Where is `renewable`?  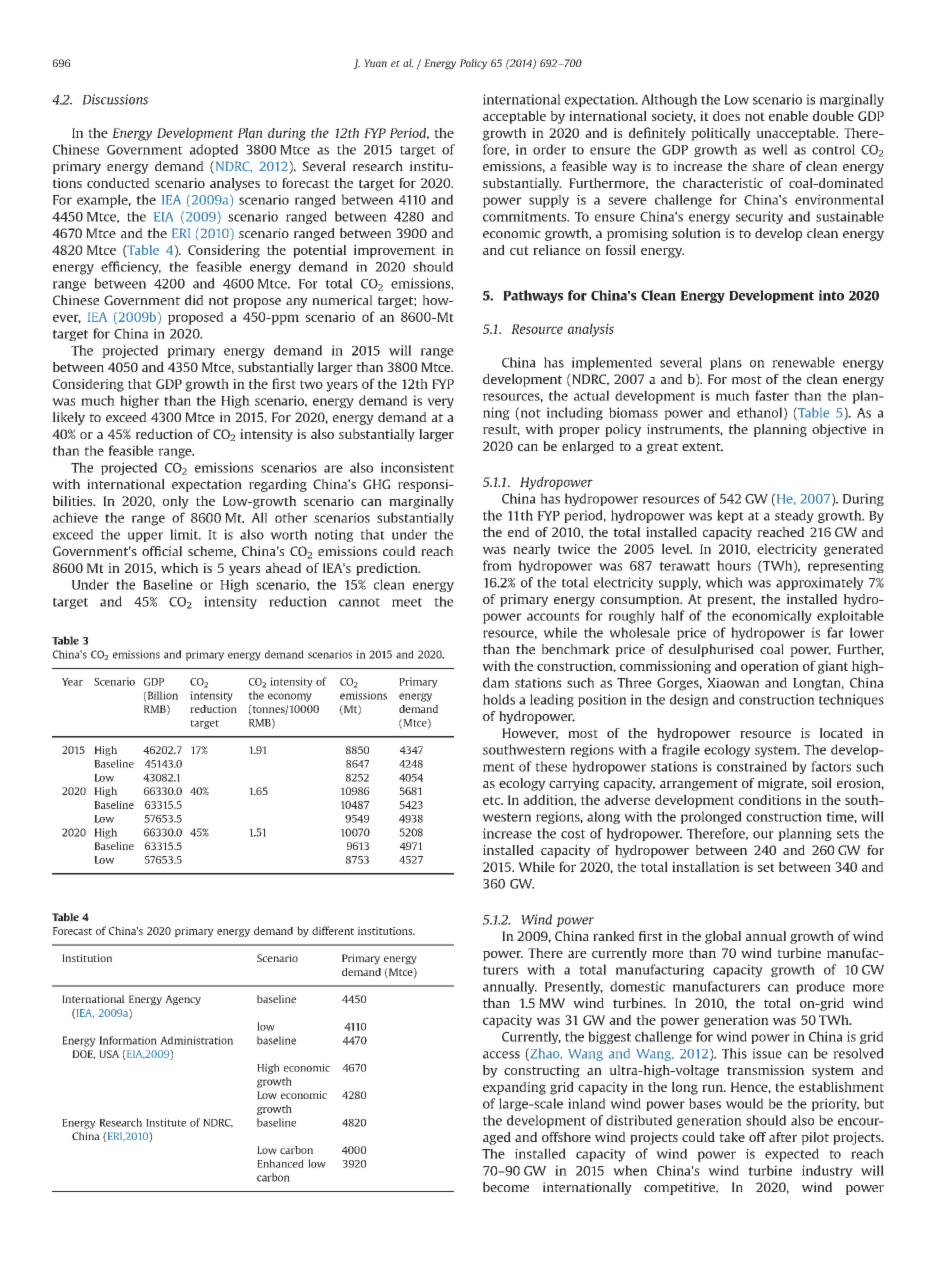 renewable is located at coordinates (803, 362).
